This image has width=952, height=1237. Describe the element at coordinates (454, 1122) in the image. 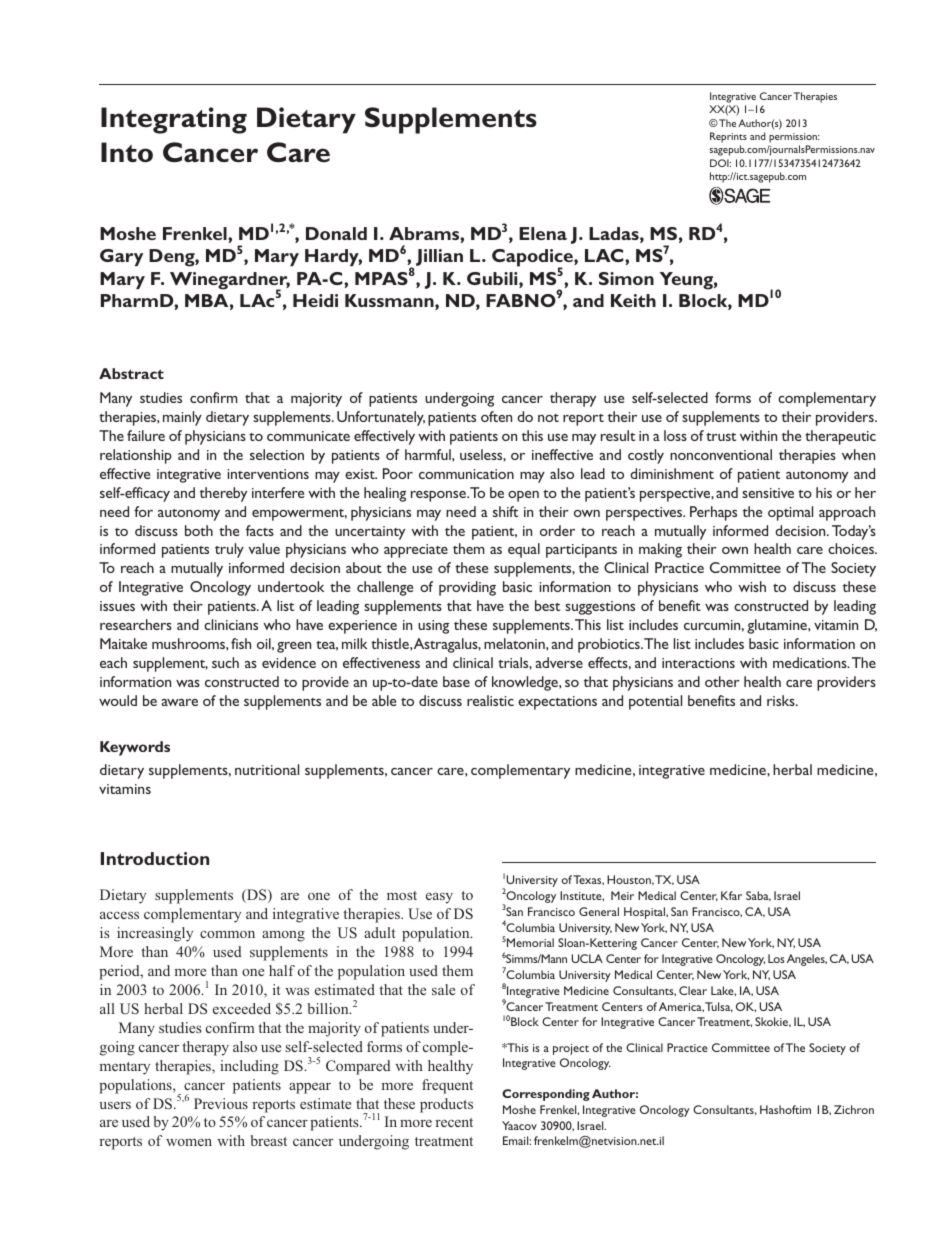

I see `recent` at that location.
